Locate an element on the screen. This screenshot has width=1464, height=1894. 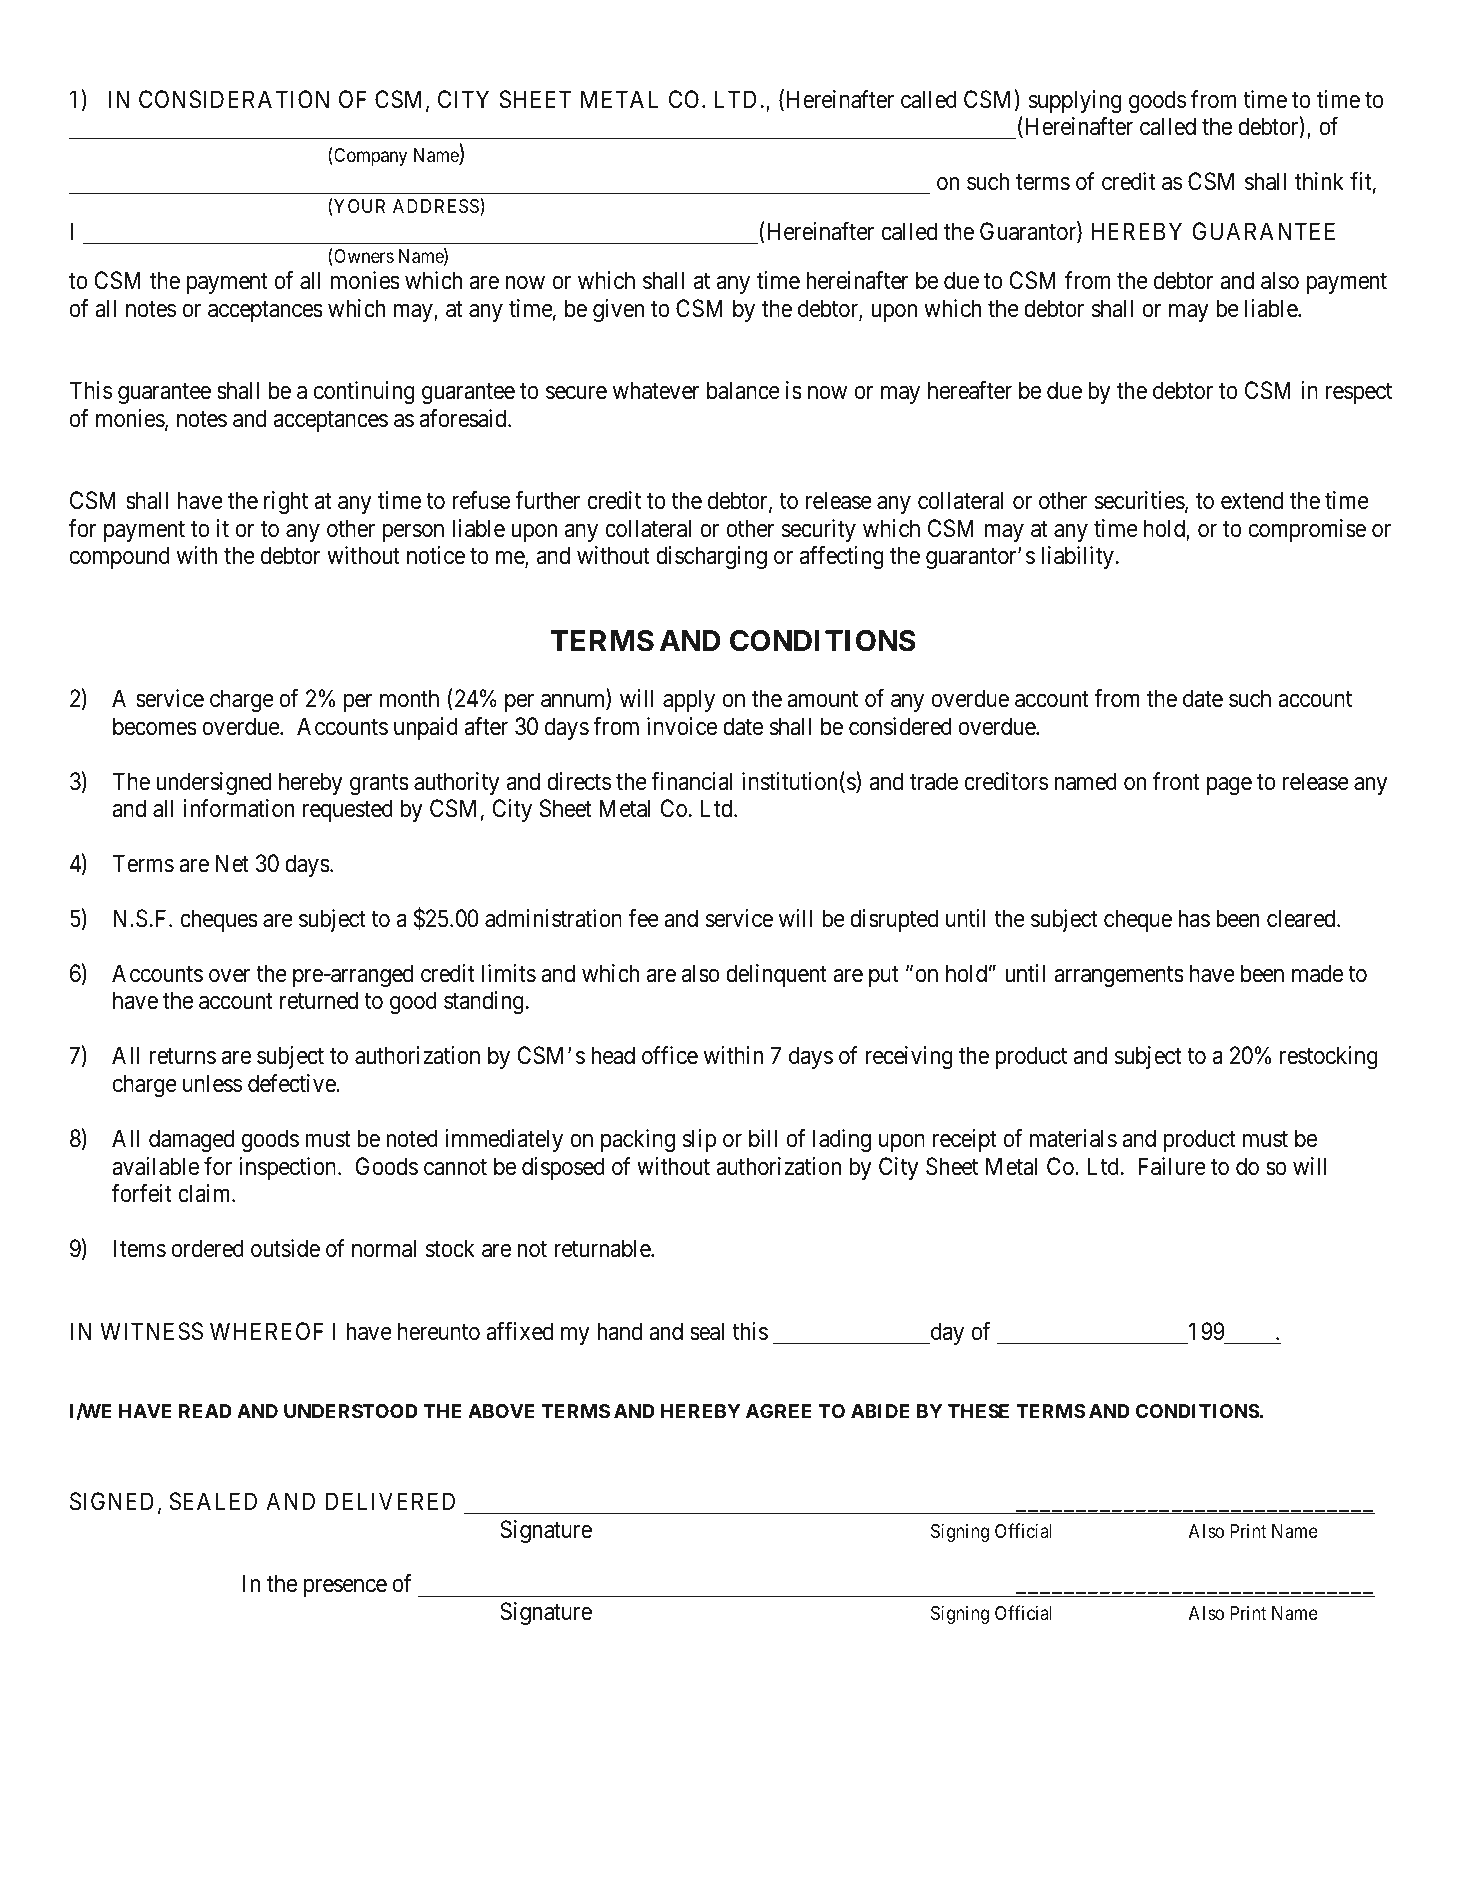
AGREE is located at coordinates (779, 1411).
